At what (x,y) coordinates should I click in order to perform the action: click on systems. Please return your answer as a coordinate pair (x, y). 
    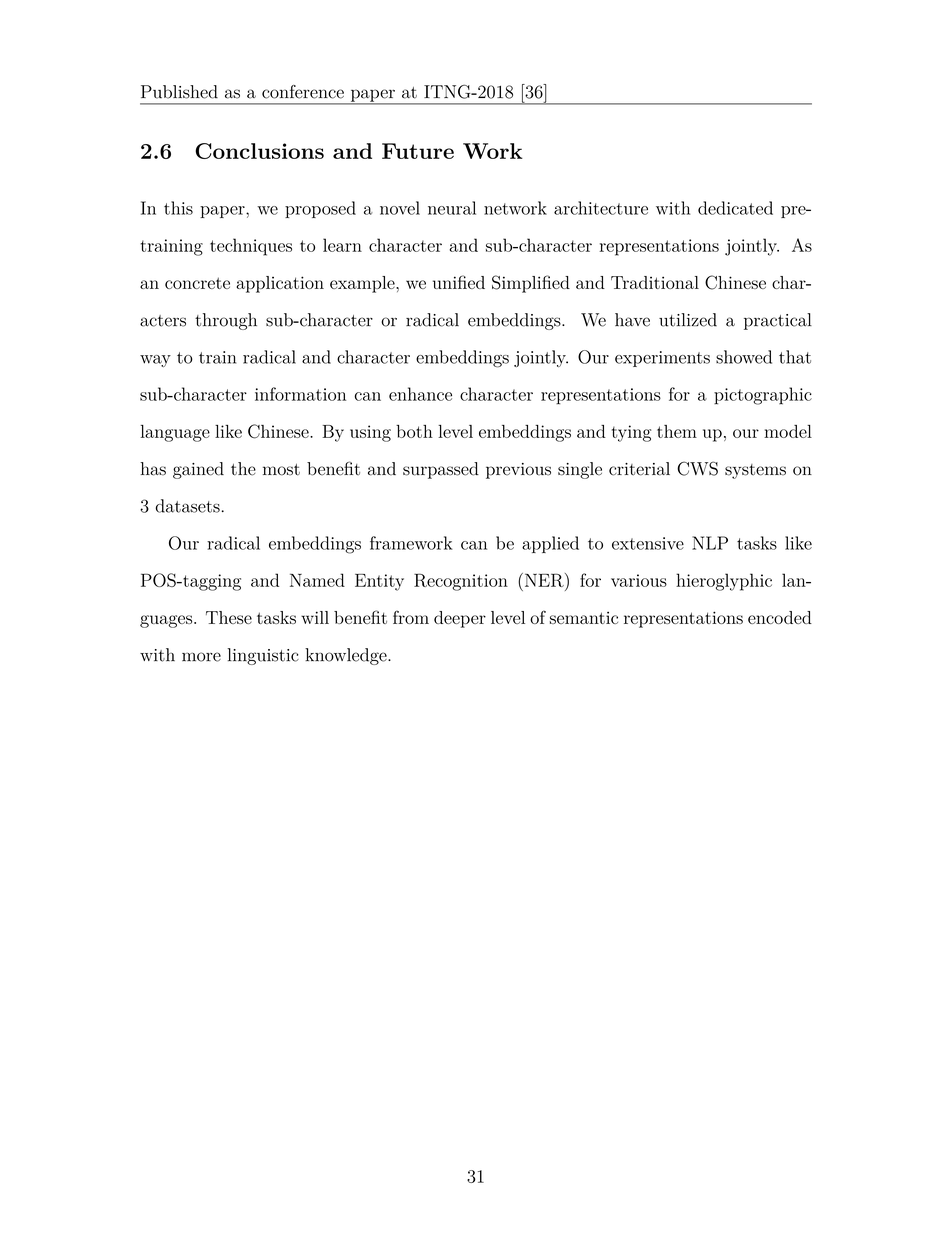
    Looking at the image, I should click on (755, 471).
